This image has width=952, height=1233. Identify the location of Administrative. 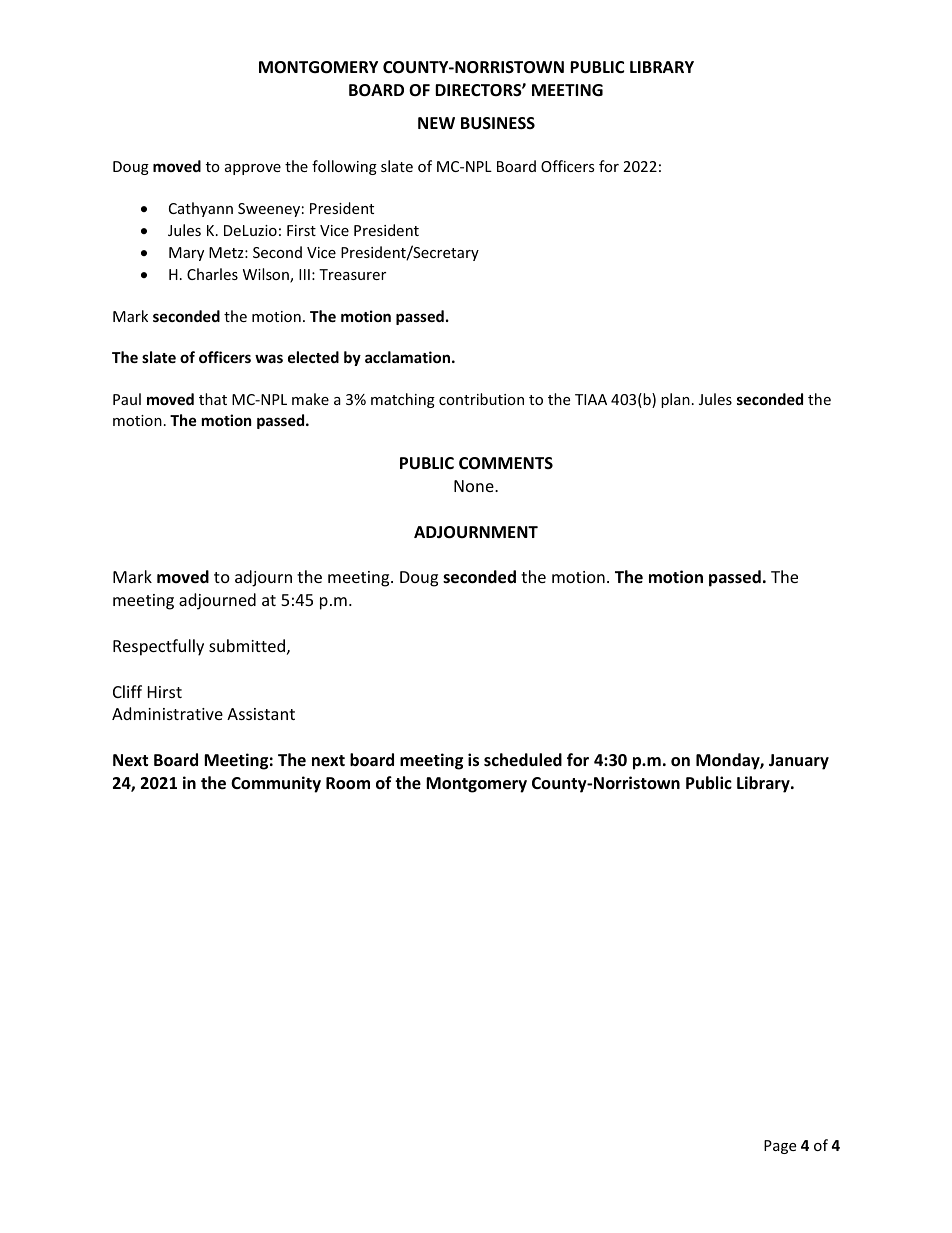
(167, 713).
